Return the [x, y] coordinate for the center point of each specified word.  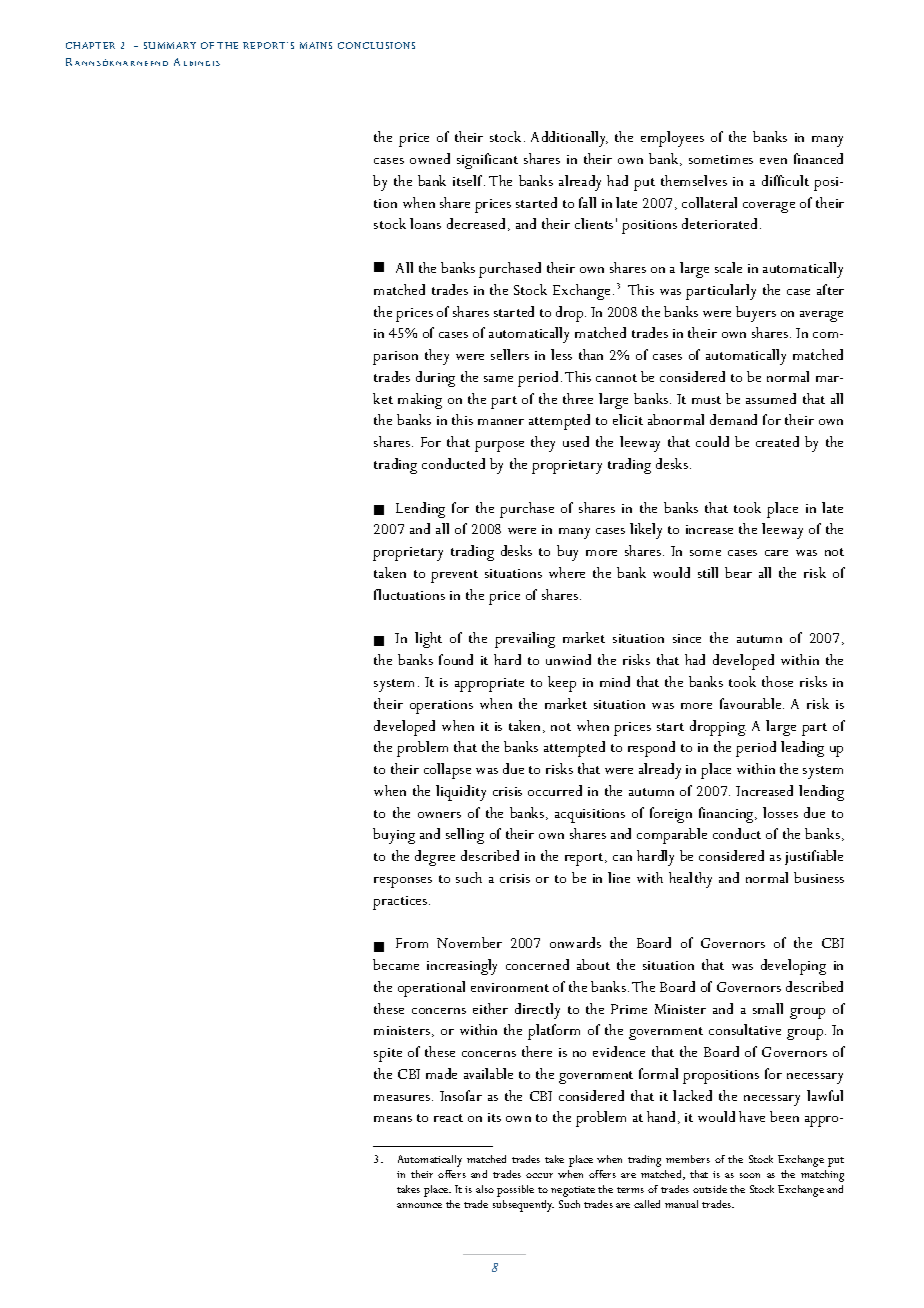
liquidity [461, 793]
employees [672, 139]
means [393, 1119]
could [712, 441]
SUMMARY [170, 45]
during [435, 379]
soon [750, 1175]
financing [727, 815]
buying [394, 836]
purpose [499, 446]
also [485, 1189]
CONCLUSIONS [376, 45]
